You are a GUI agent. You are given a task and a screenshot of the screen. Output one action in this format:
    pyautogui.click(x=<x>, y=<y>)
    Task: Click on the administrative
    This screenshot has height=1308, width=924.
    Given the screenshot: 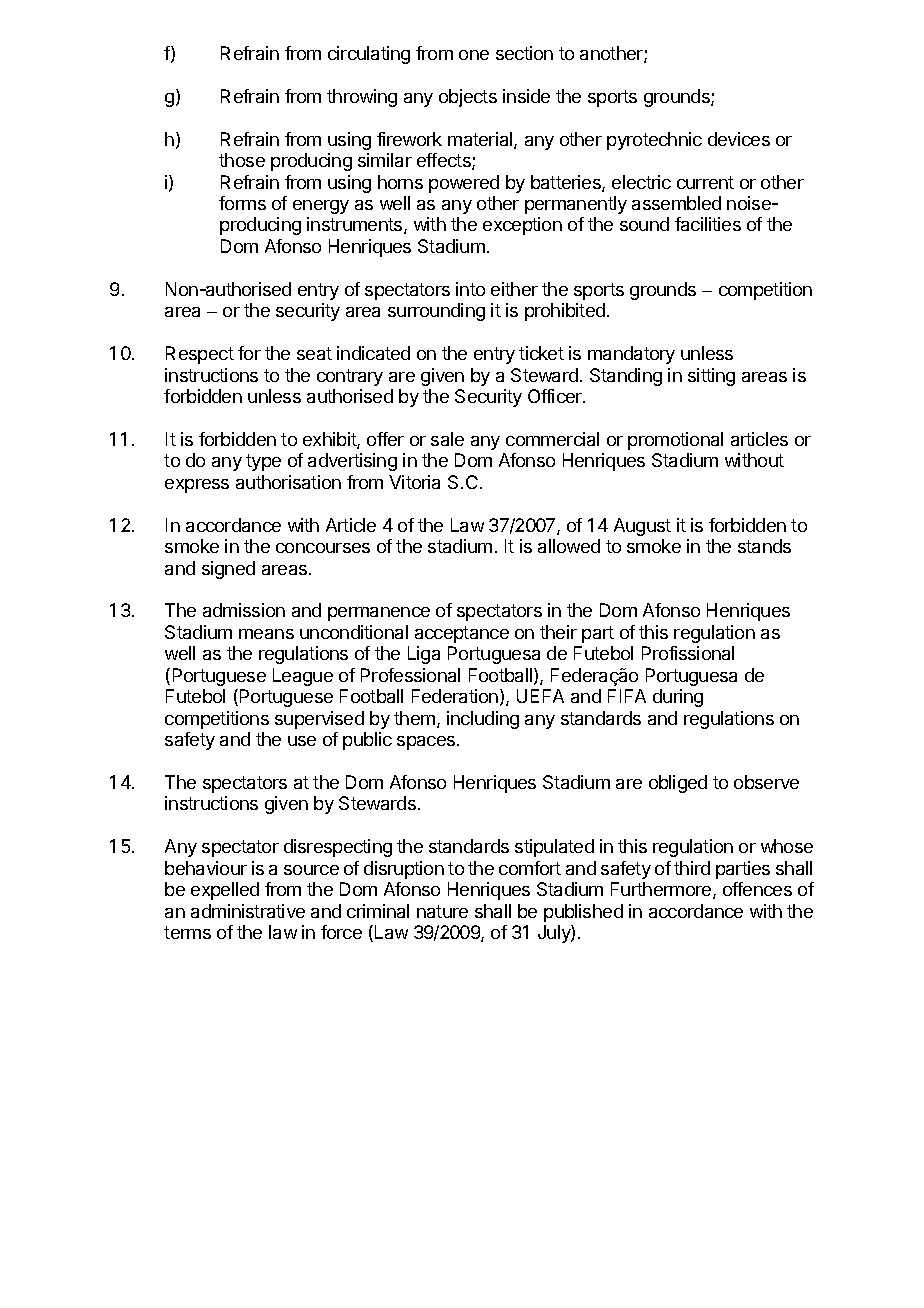 What is the action you would take?
    pyautogui.click(x=248, y=911)
